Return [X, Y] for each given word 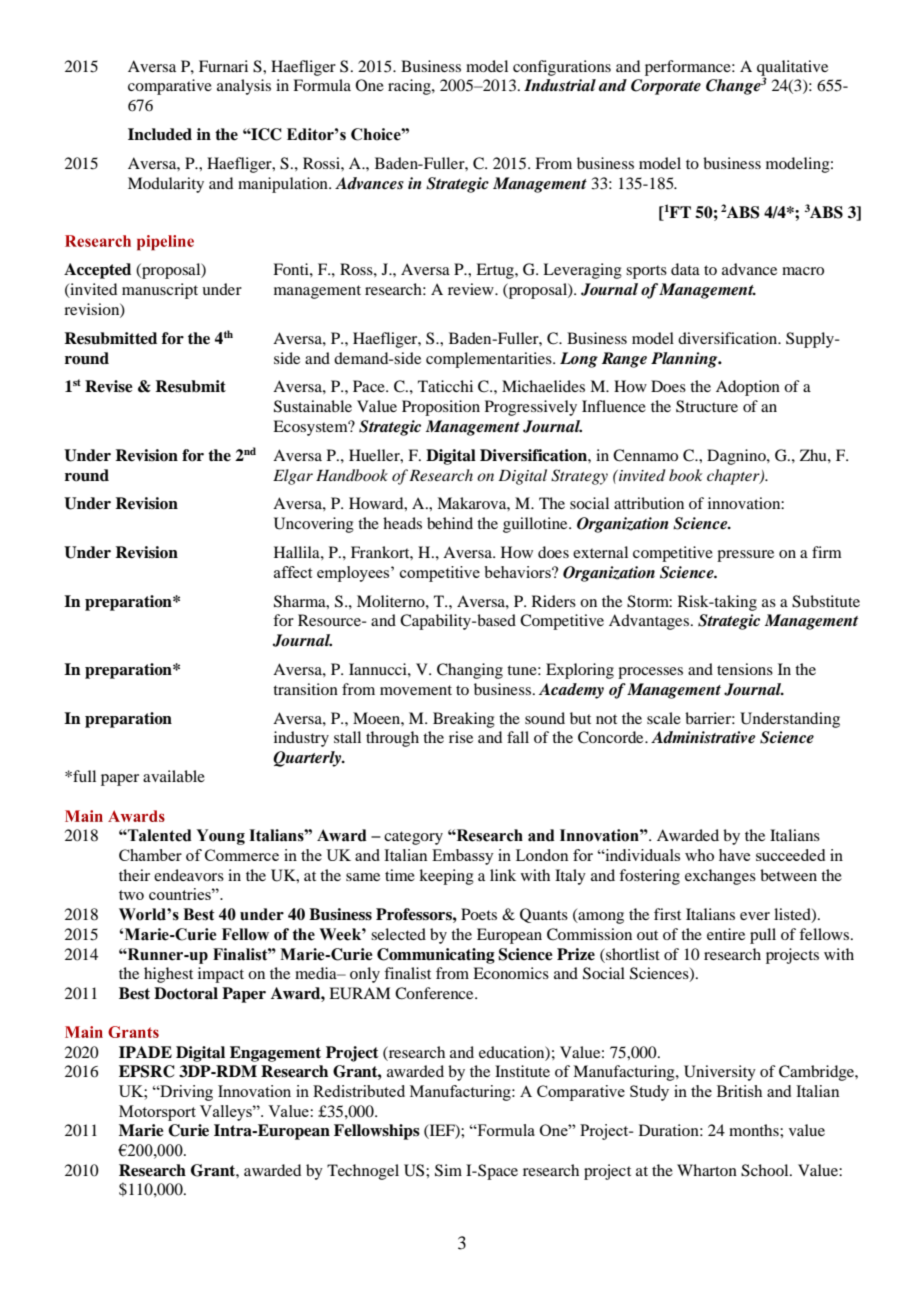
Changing [470, 671]
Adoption [748, 388]
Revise [109, 386]
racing [410, 87]
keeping [446, 877]
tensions [745, 669]
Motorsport [157, 1113]
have [734, 855]
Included [160, 134]
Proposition [441, 408]
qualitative [792, 69]
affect [293, 572]
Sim [448, 1170]
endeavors [189, 875]
